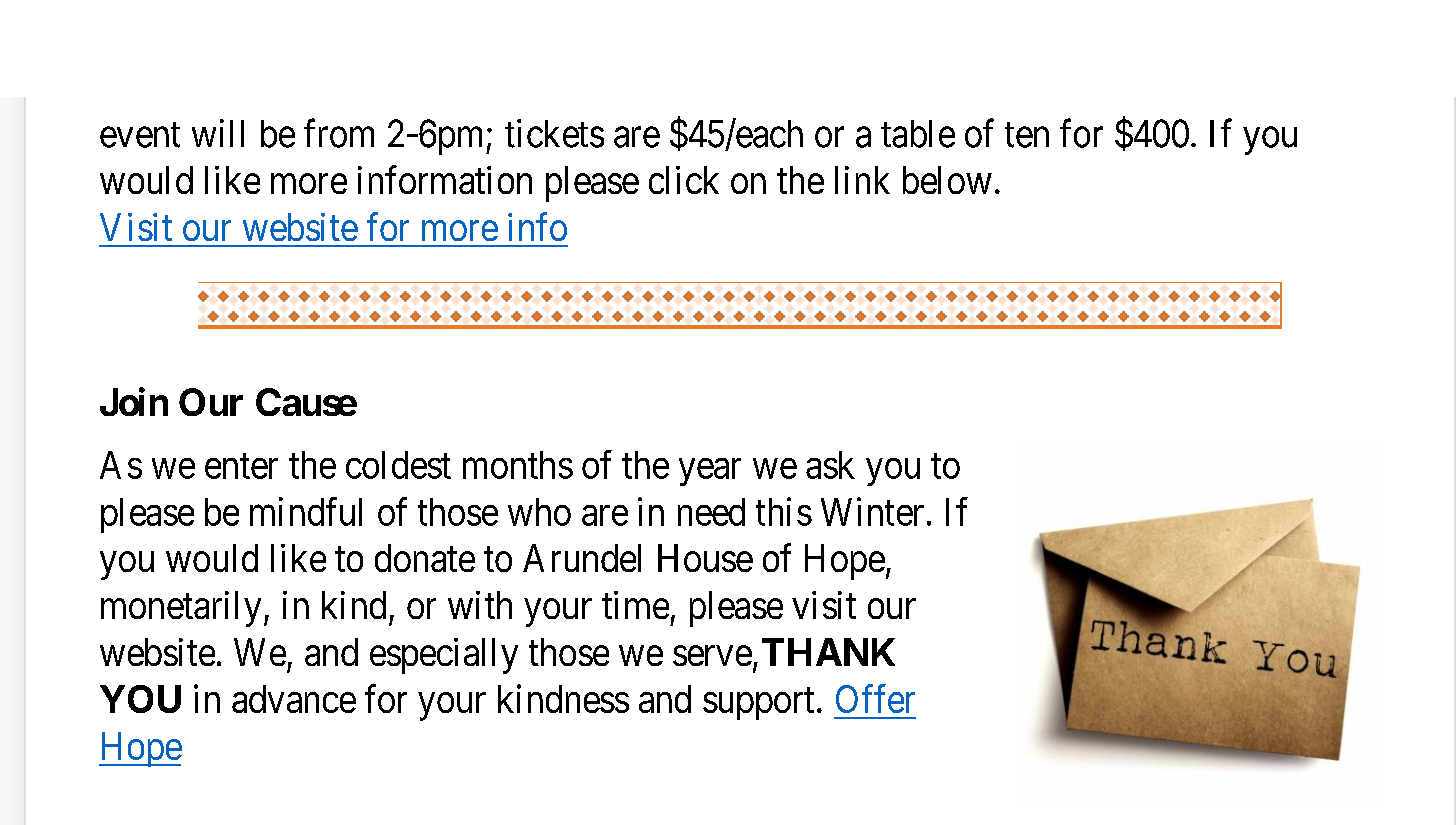 The image size is (1456, 825). Describe the element at coordinates (218, 133) in the page. I see `will` at that location.
